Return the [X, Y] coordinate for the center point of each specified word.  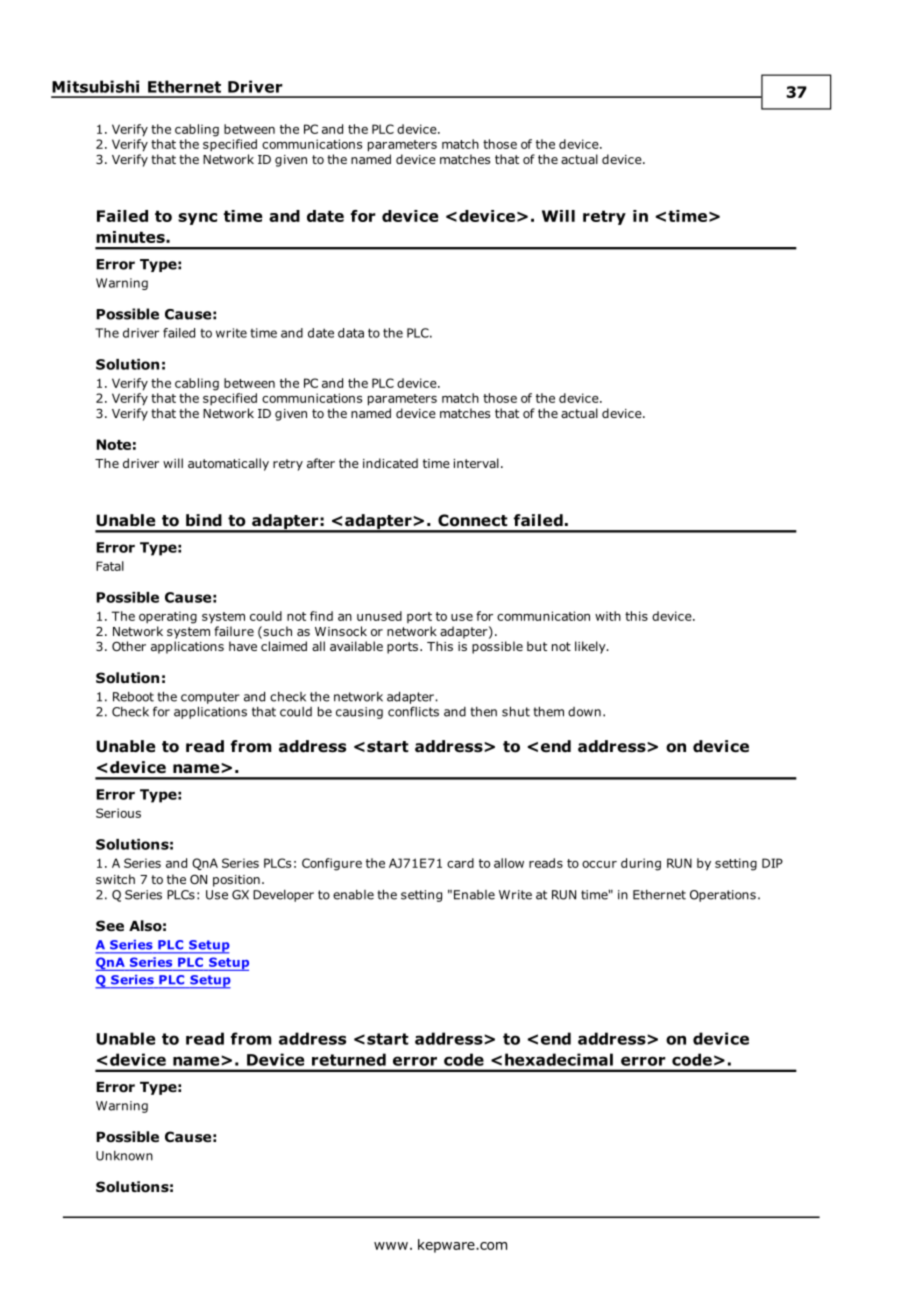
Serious [118, 813]
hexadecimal [559, 1059]
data [351, 333]
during [641, 864]
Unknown [124, 1156]
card [460, 863]
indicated [390, 463]
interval [476, 463]
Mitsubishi [95, 86]
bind [204, 520]
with [608, 616]
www [391, 1246]
